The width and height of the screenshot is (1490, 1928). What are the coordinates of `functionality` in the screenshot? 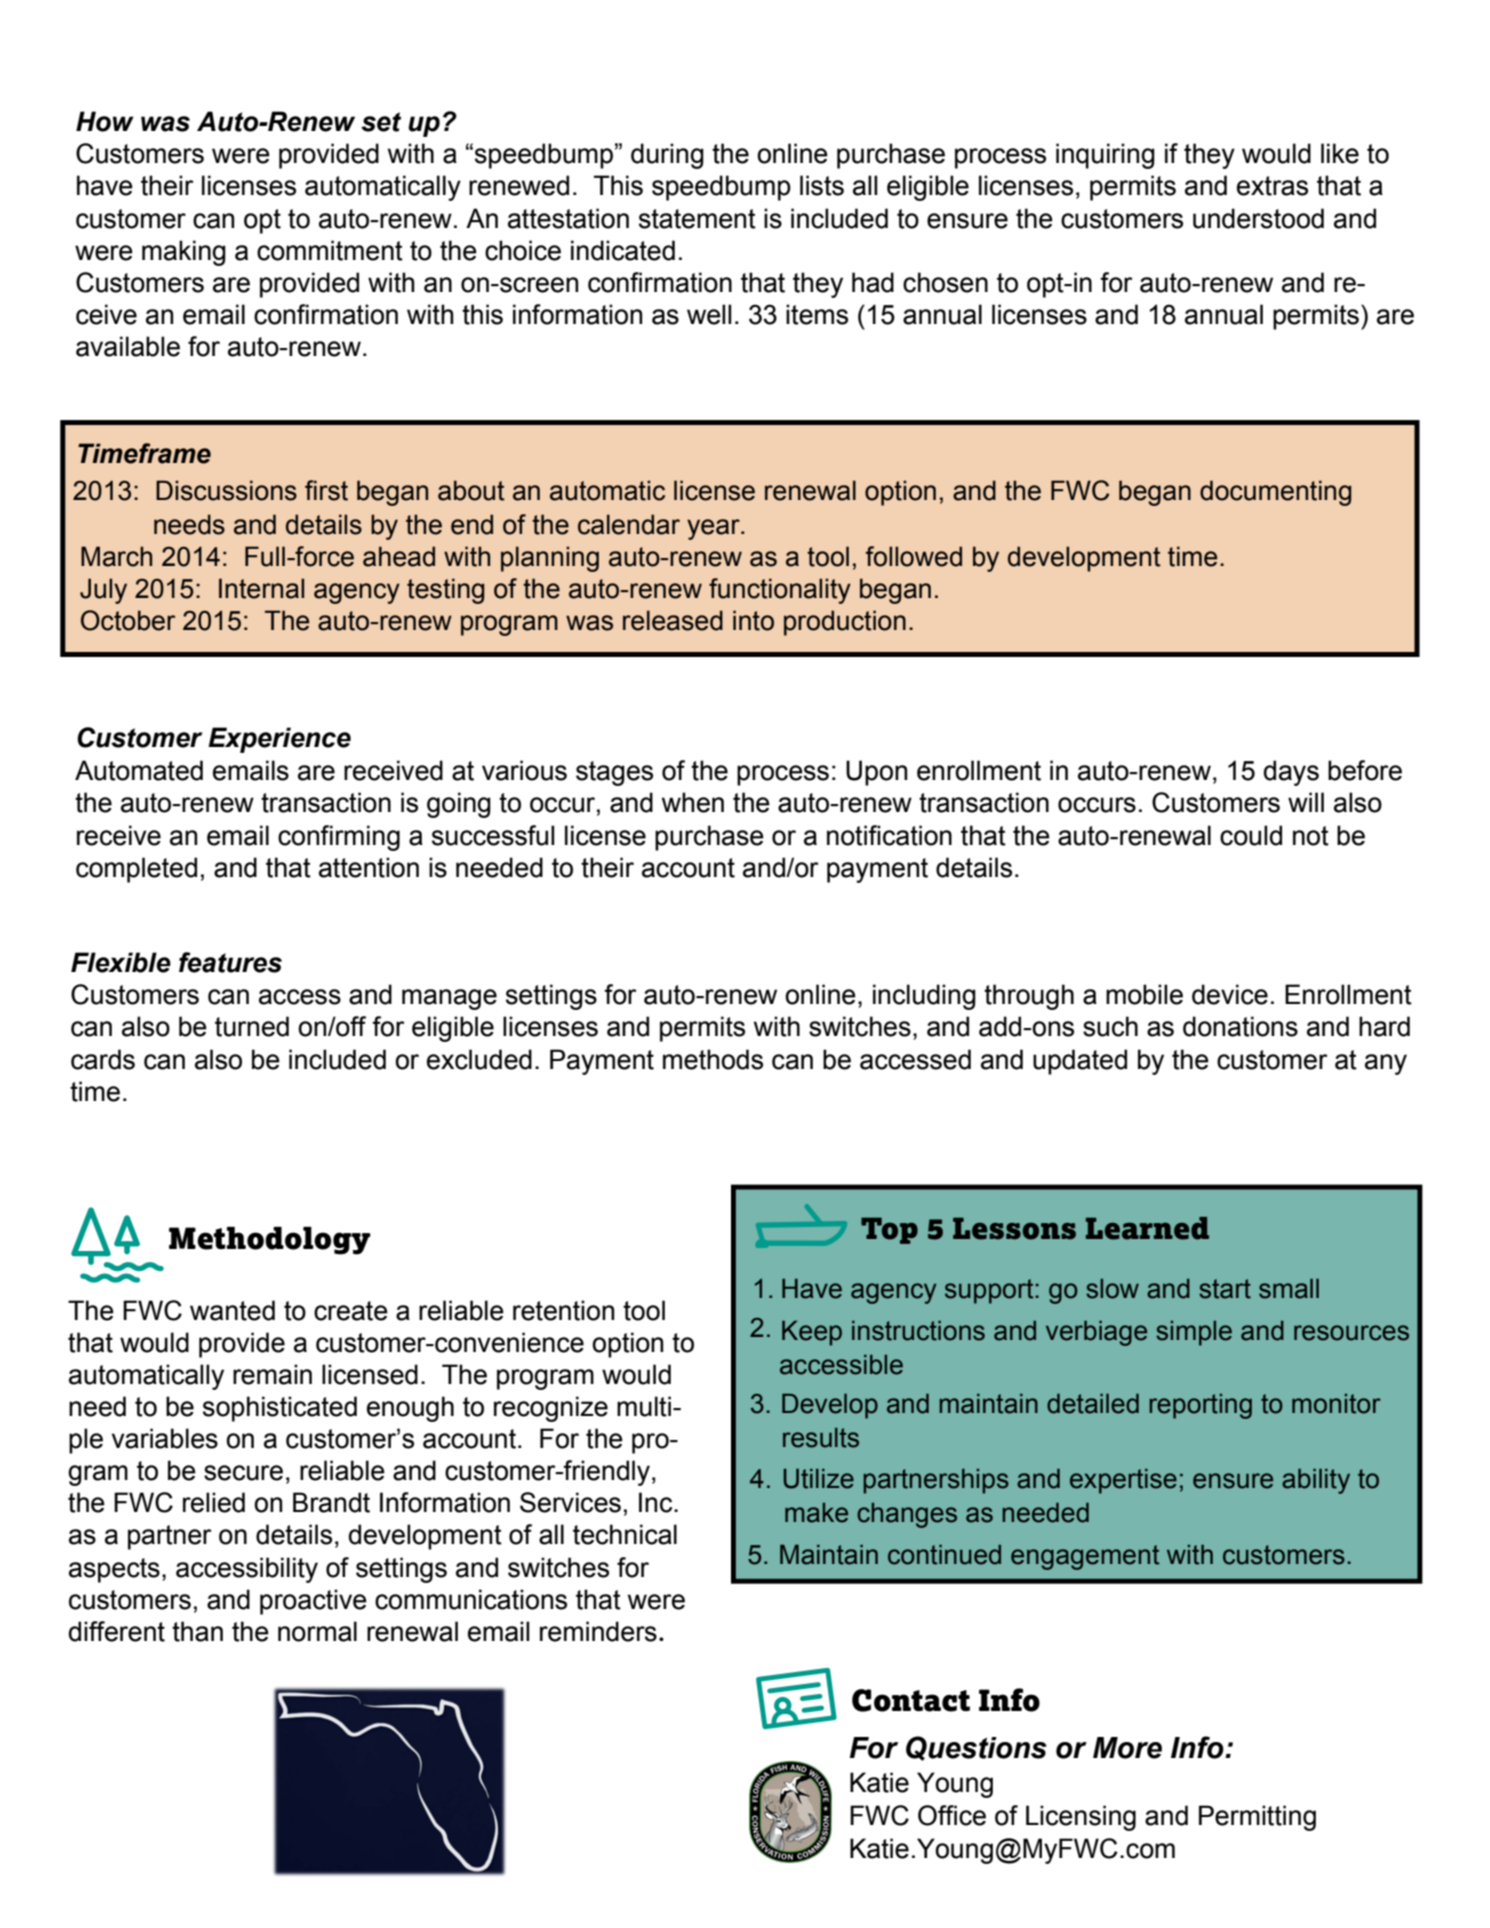 It's located at (780, 591).
